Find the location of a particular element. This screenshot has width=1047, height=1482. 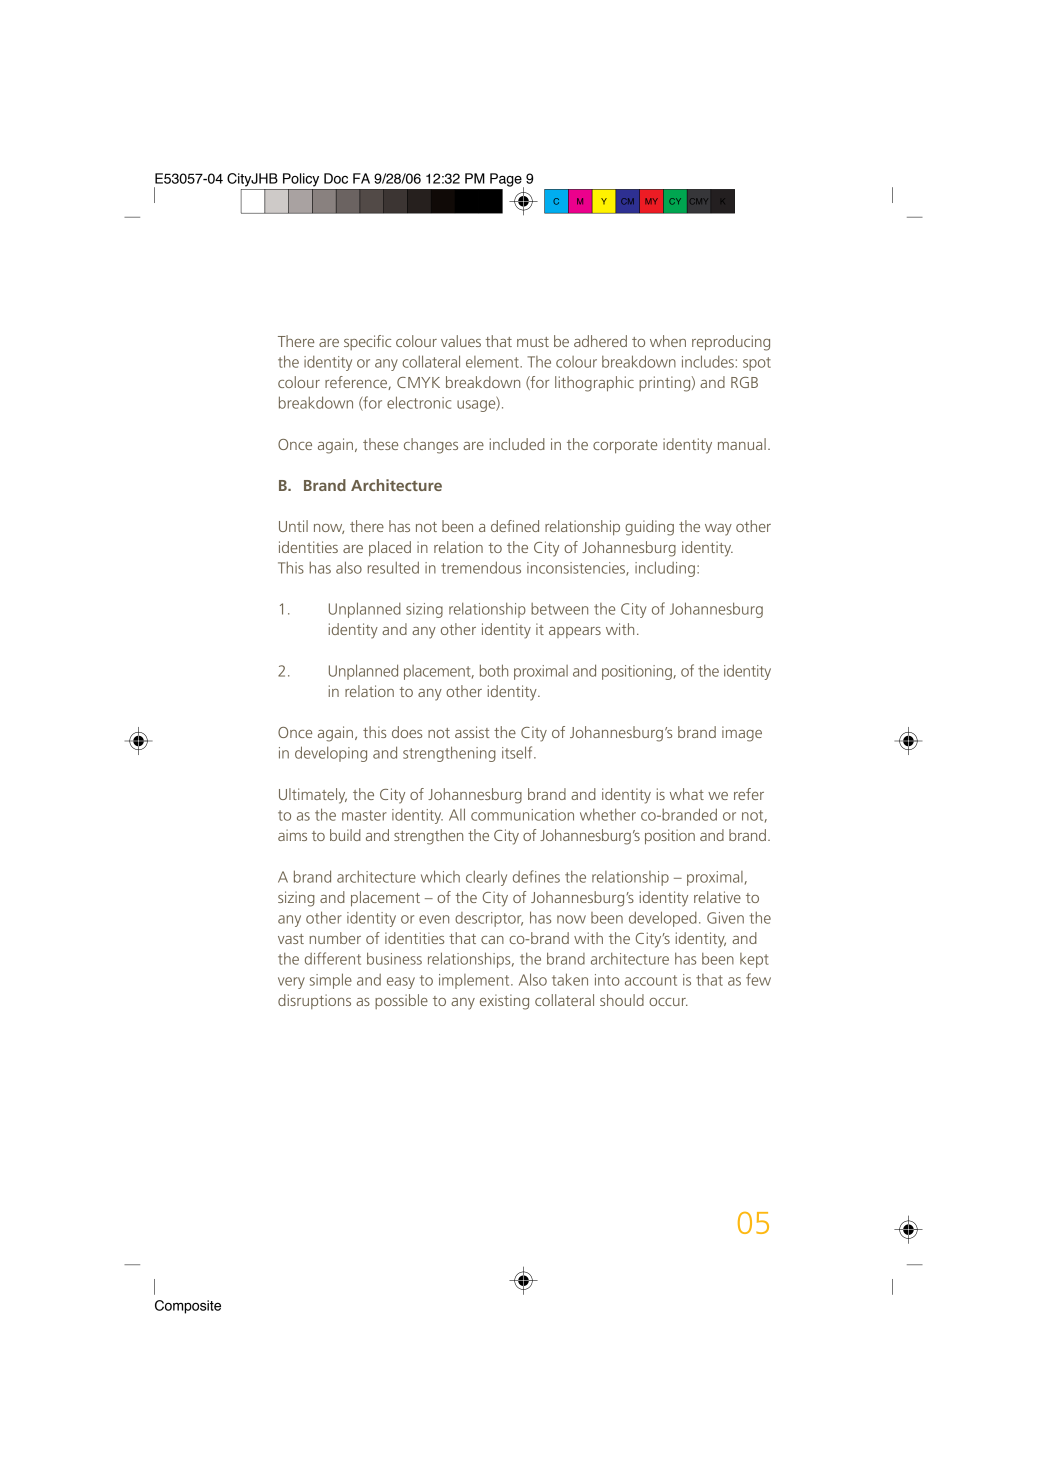

occur is located at coordinates (668, 1002).
